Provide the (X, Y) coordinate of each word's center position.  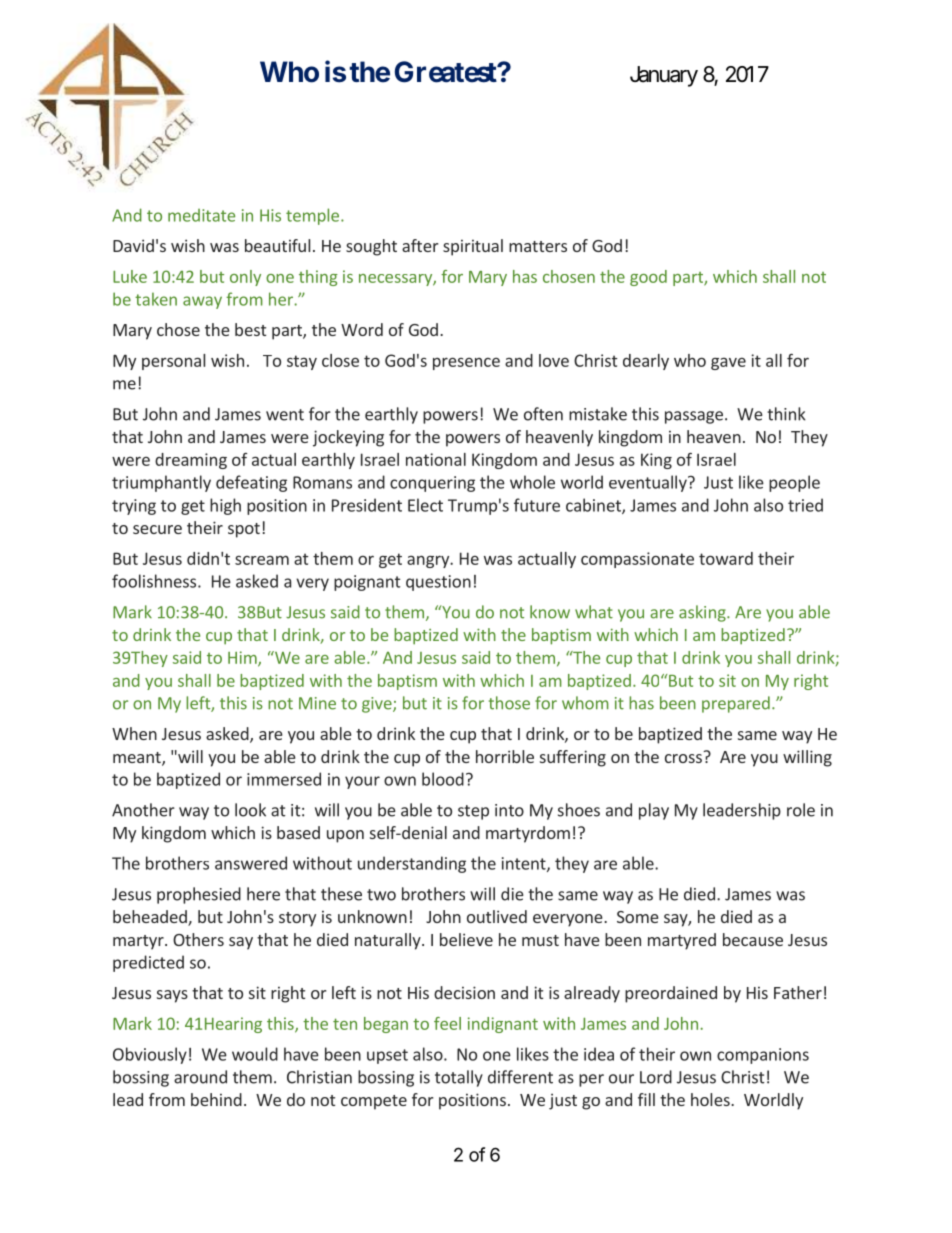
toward (726, 558)
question (438, 583)
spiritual (473, 247)
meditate (201, 215)
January (664, 76)
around (200, 1077)
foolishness (155, 581)
